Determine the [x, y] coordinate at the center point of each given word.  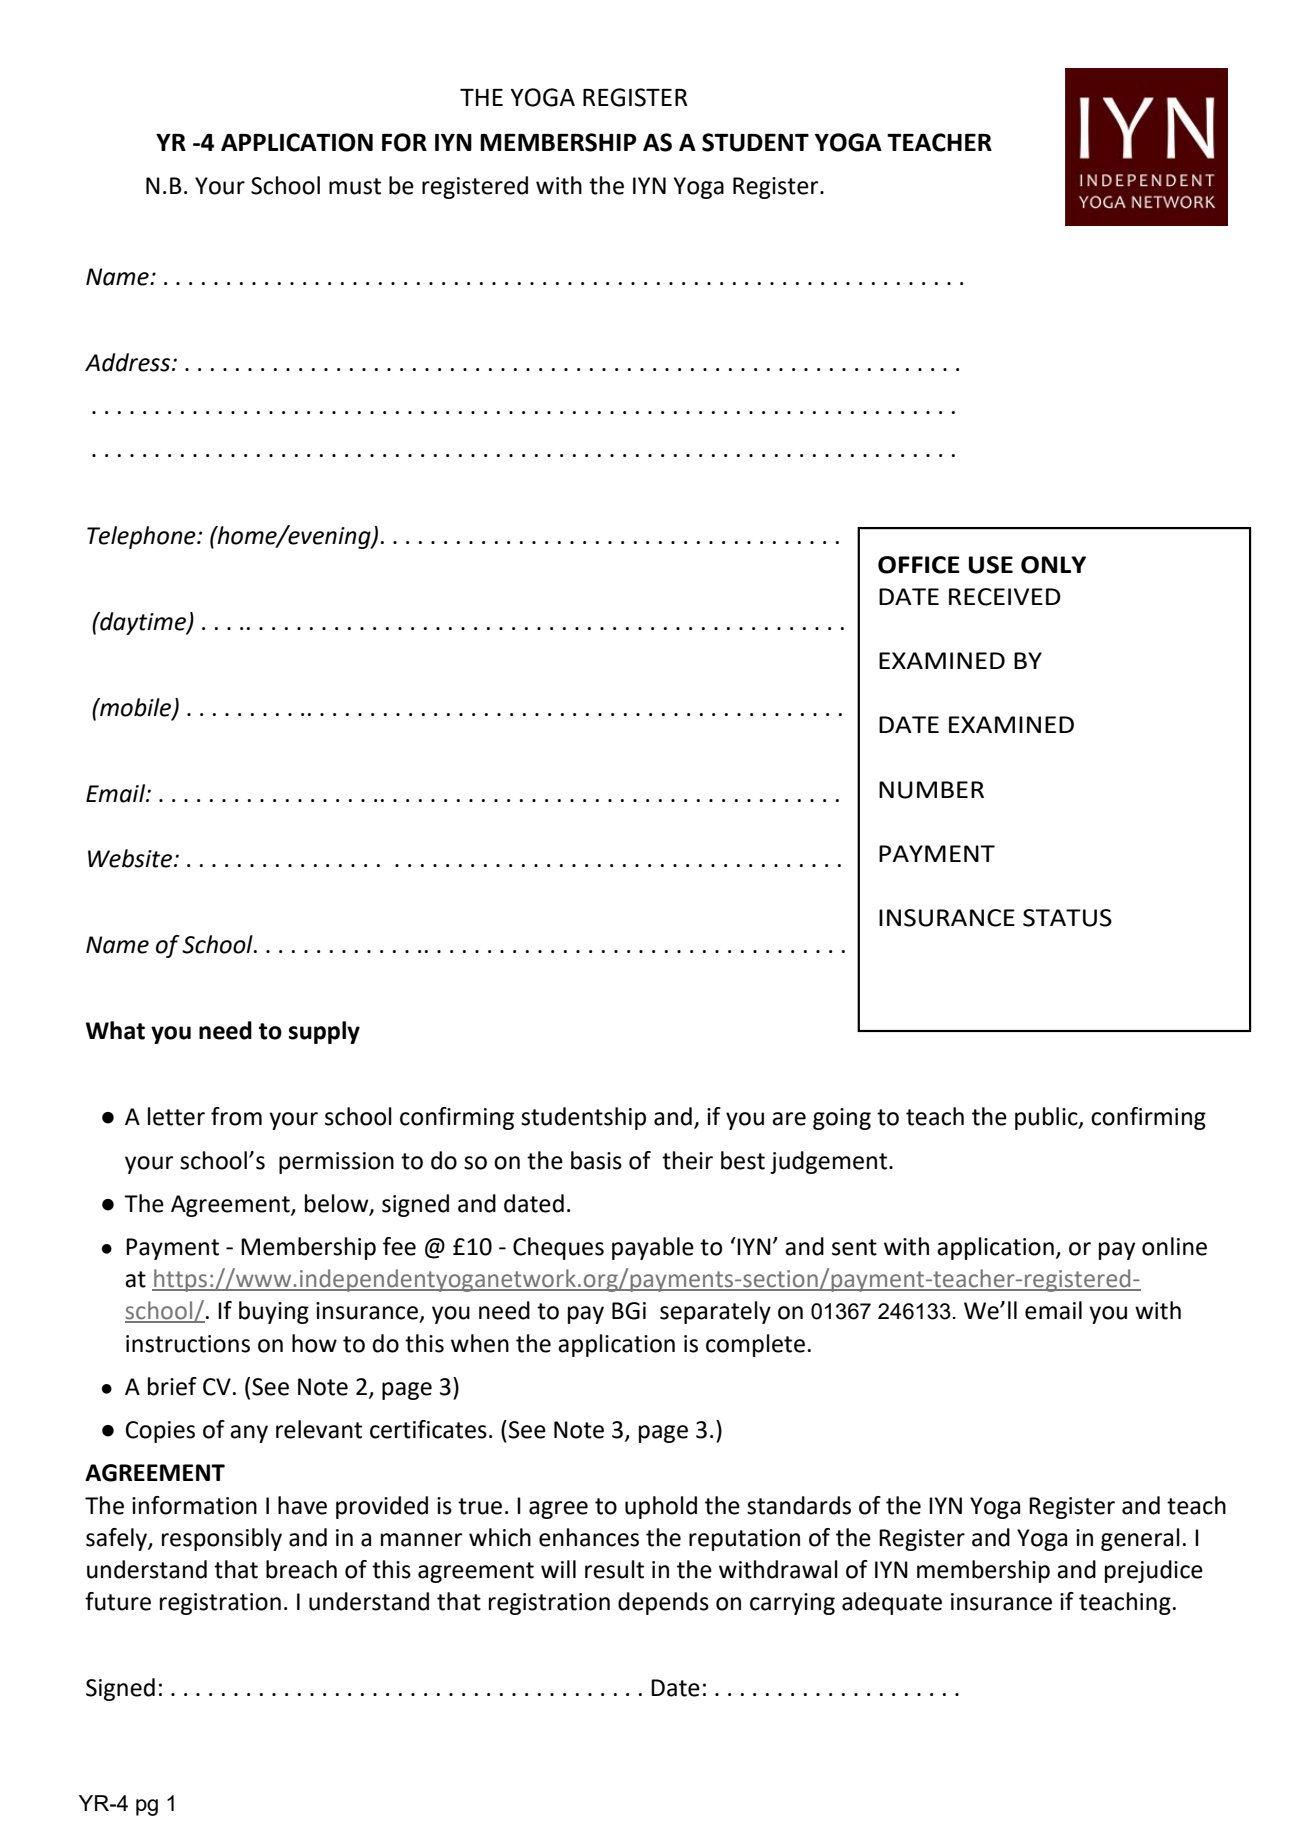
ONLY [1053, 565]
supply [324, 1032]
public [1047, 1118]
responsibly [222, 1539]
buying [274, 1312]
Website [130, 858]
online [1174, 1246]
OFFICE [919, 565]
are [789, 1119]
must [355, 186]
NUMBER [931, 790]
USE [991, 565]
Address [129, 362]
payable [653, 1248]
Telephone [142, 537]
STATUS [1067, 918]
